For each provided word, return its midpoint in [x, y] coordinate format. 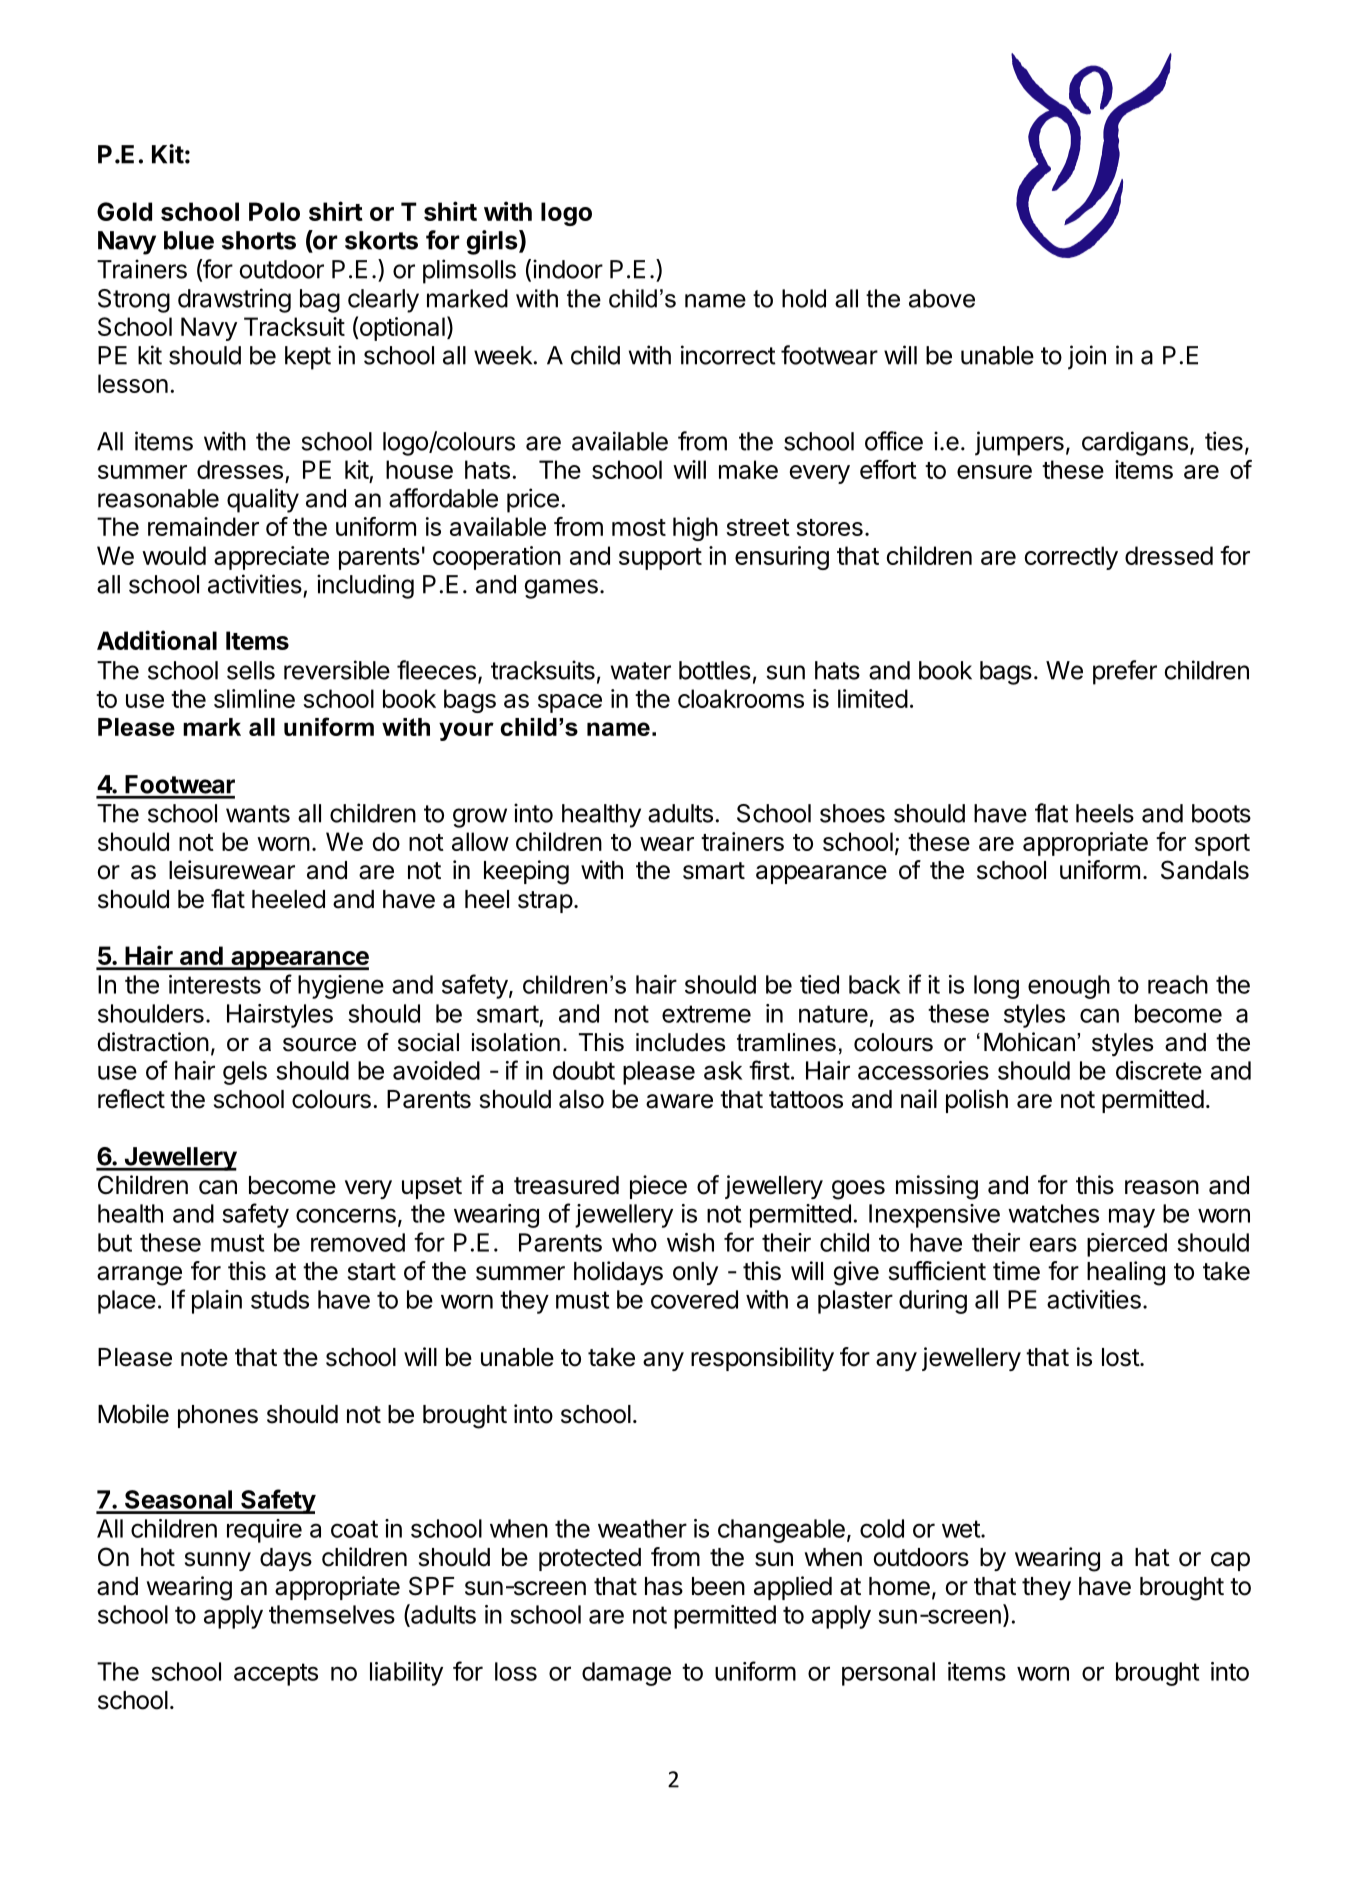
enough [1069, 987]
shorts [259, 240]
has [664, 1586]
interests [215, 984]
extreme [706, 1014]
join [1087, 357]
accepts [276, 1674]
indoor [568, 269]
